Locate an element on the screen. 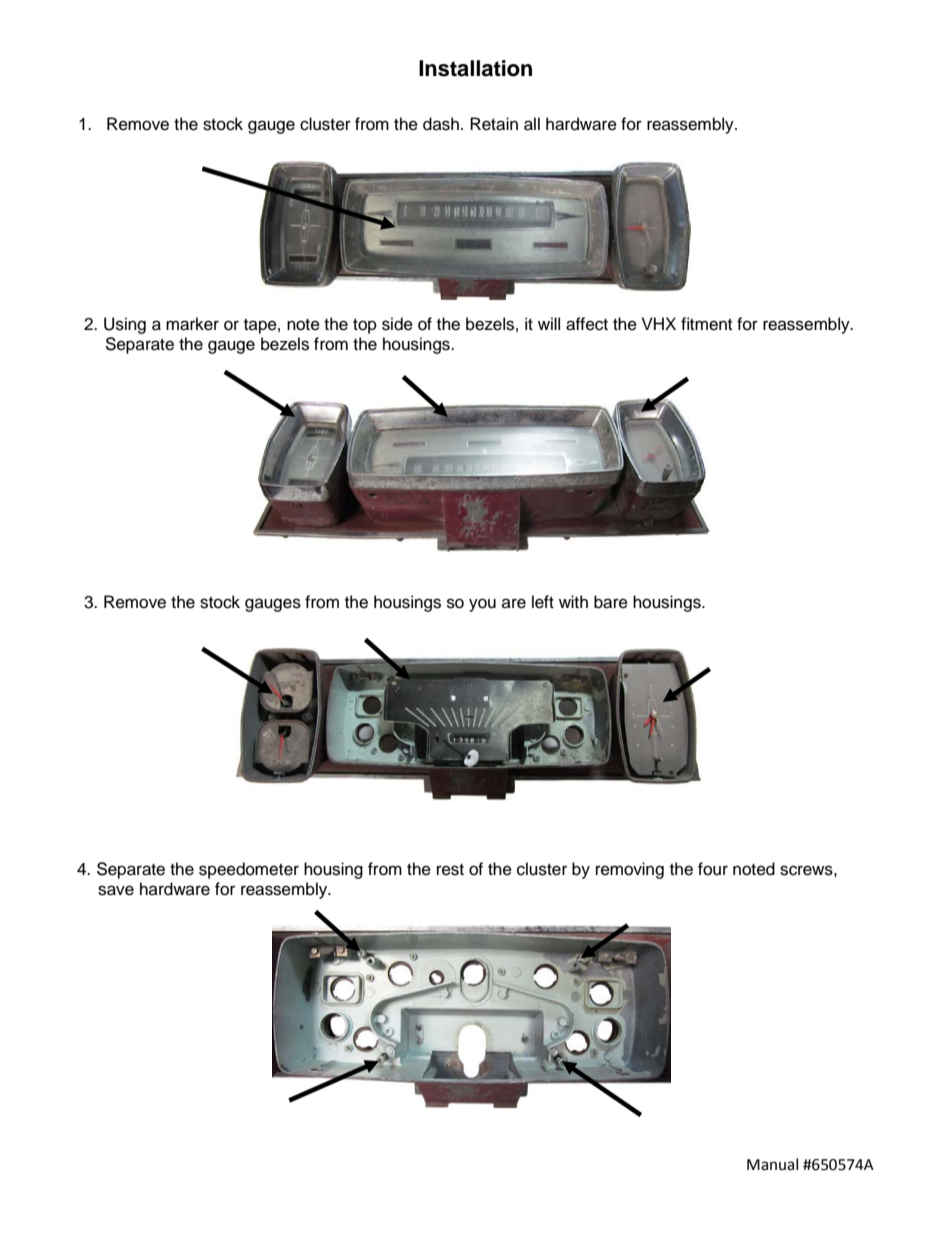 The image size is (952, 1233). save is located at coordinates (116, 890).
